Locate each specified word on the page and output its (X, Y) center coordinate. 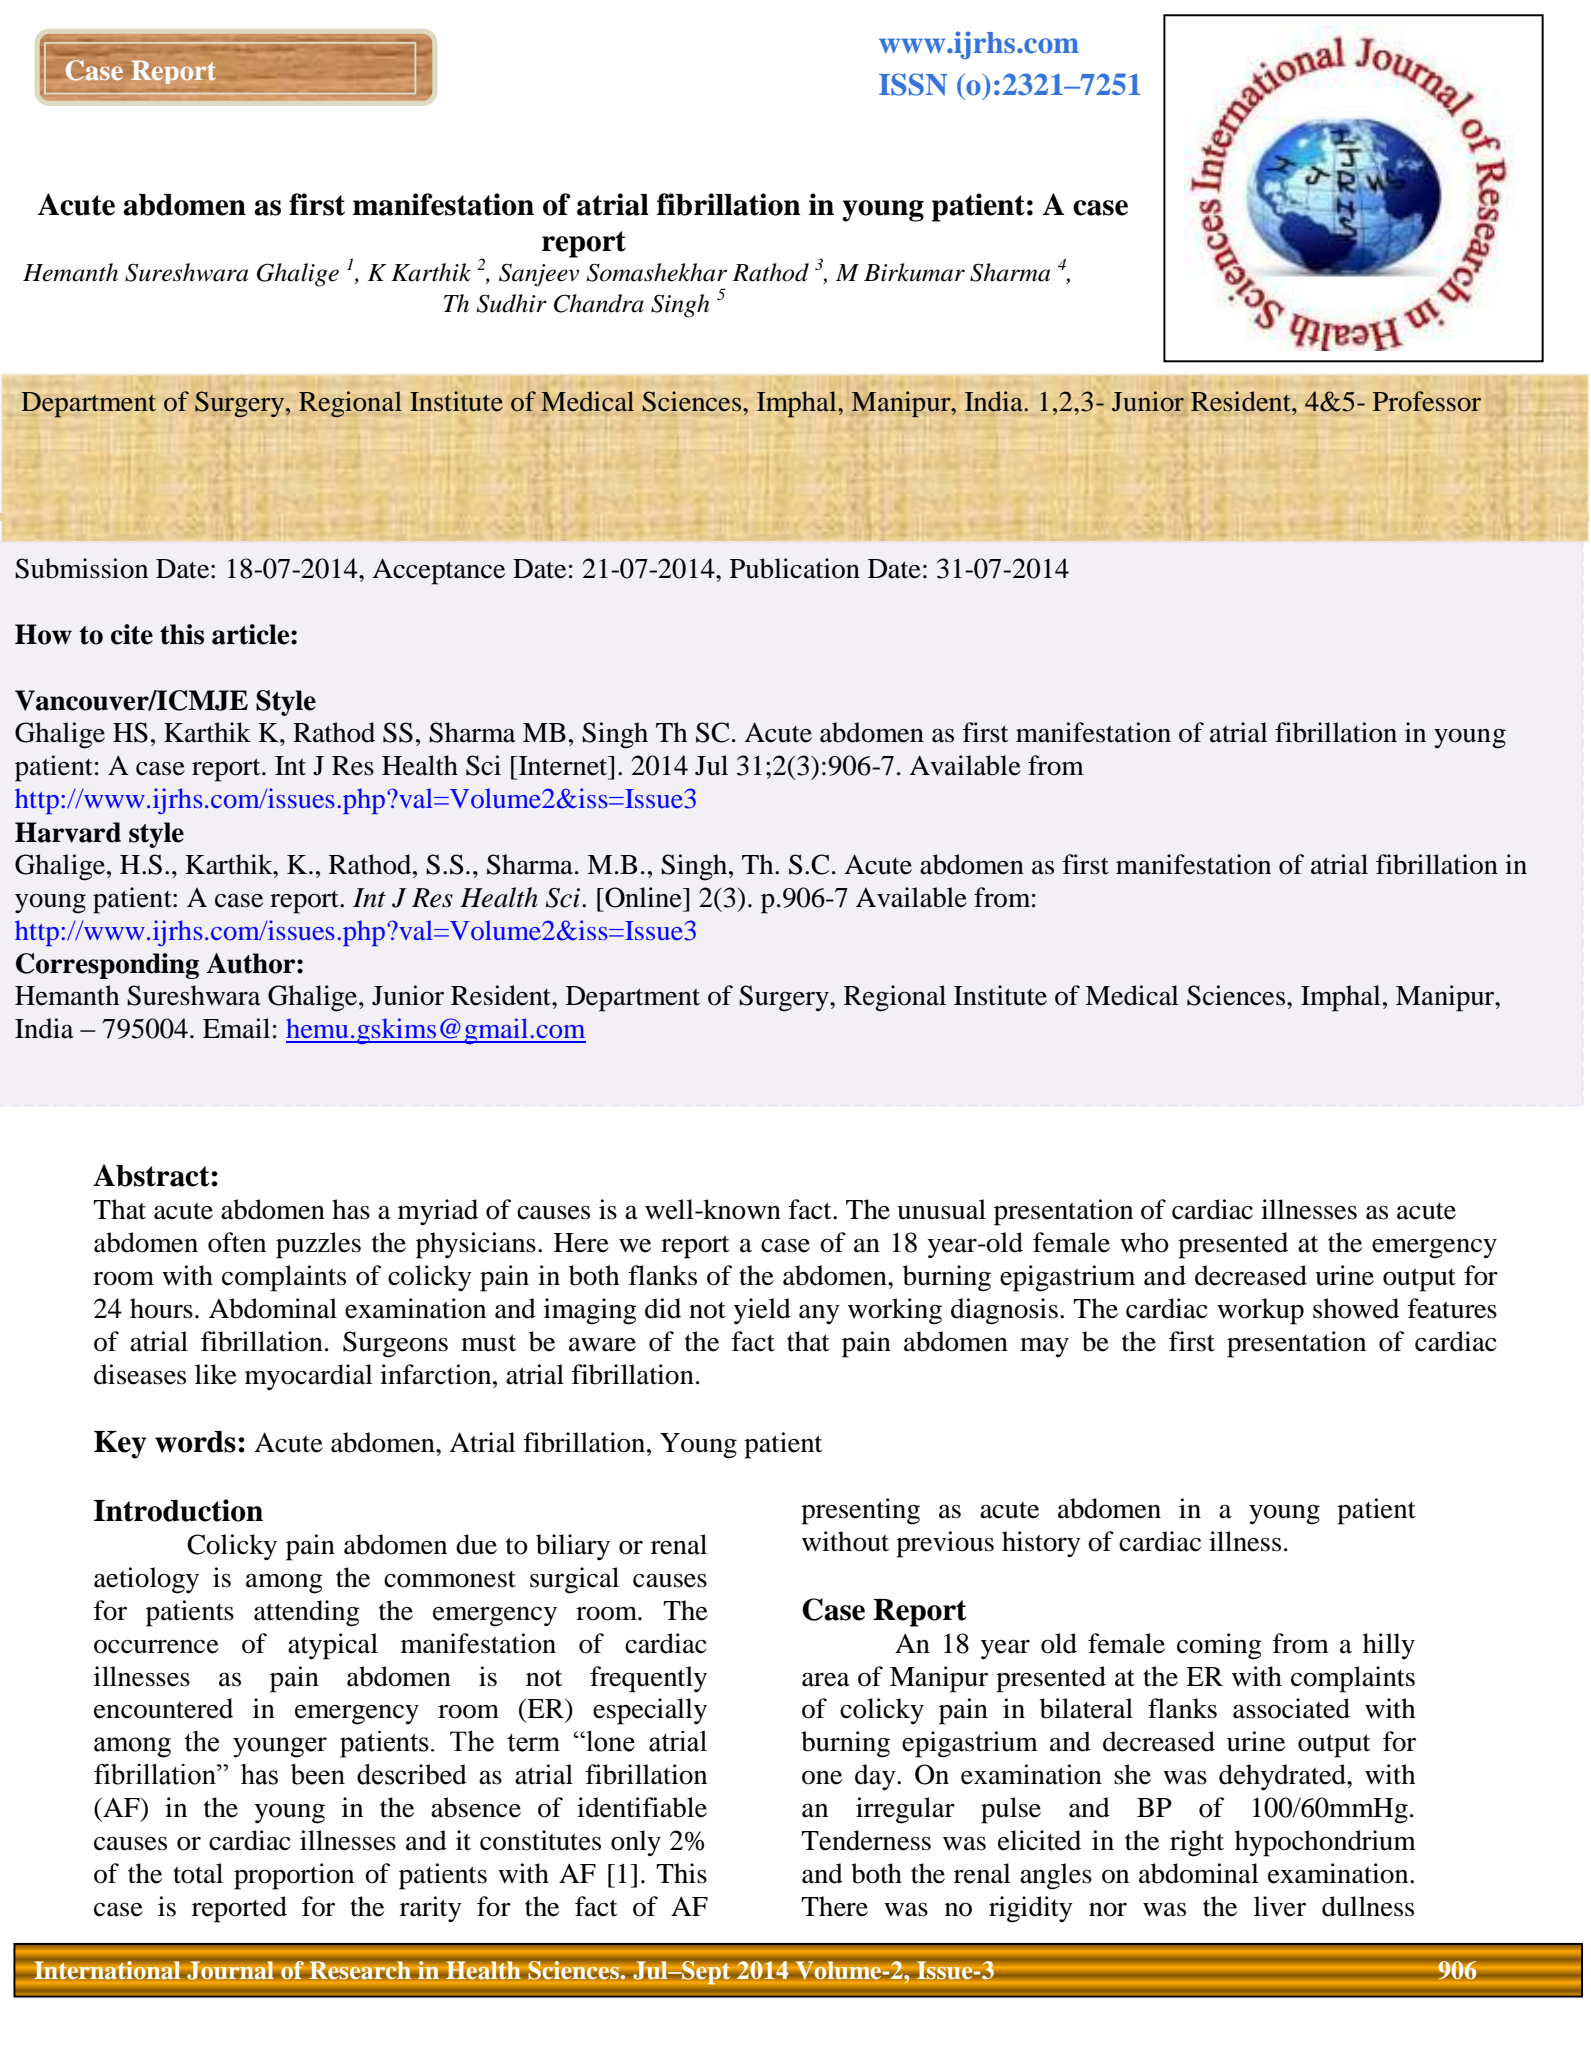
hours (161, 1308)
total (198, 1873)
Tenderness (866, 1840)
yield (762, 1311)
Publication (795, 568)
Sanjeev (539, 275)
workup (1260, 1311)
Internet (563, 766)
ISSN (913, 84)
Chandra (599, 303)
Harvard (68, 832)
